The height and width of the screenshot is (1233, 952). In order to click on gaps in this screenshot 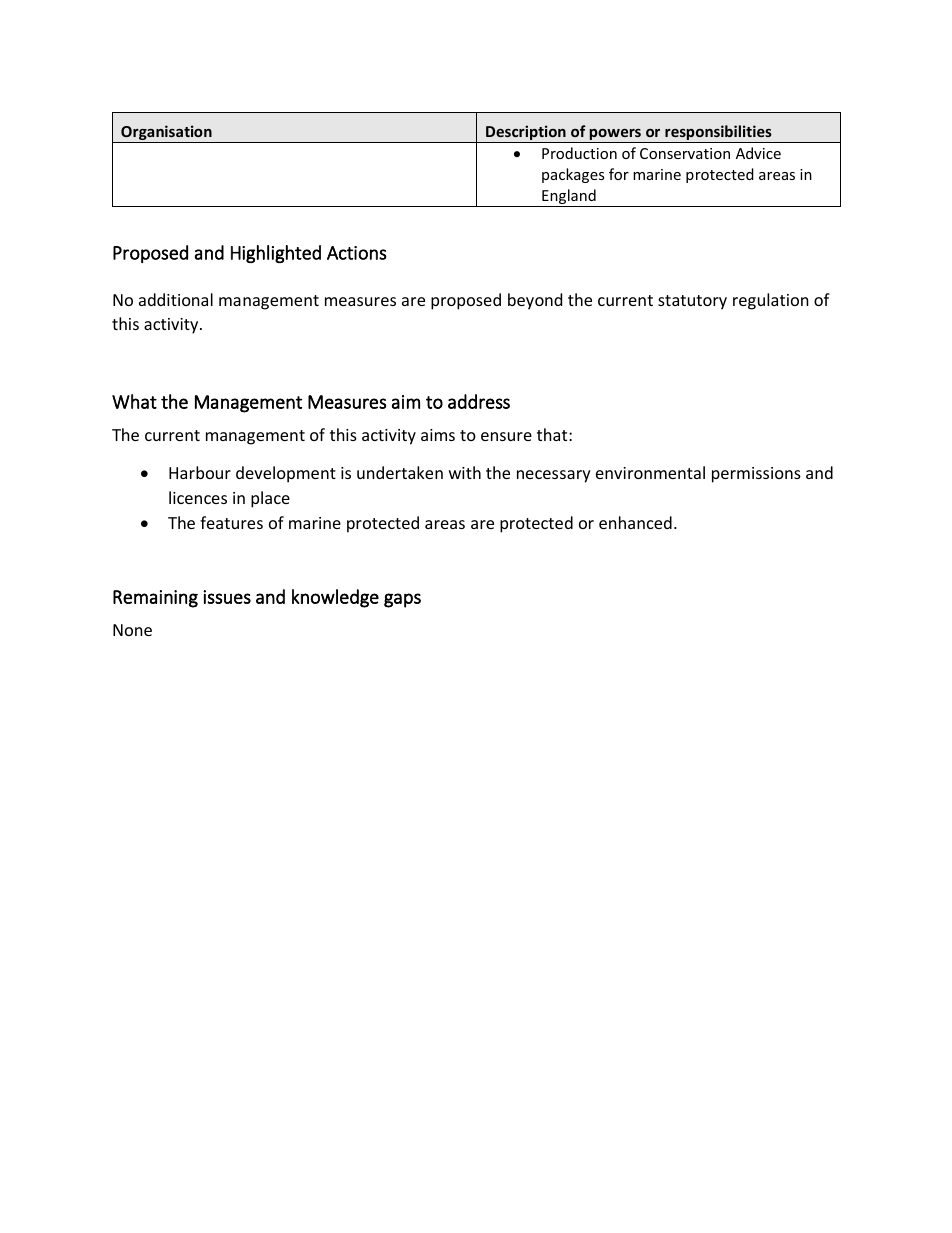, I will do `click(402, 600)`.
